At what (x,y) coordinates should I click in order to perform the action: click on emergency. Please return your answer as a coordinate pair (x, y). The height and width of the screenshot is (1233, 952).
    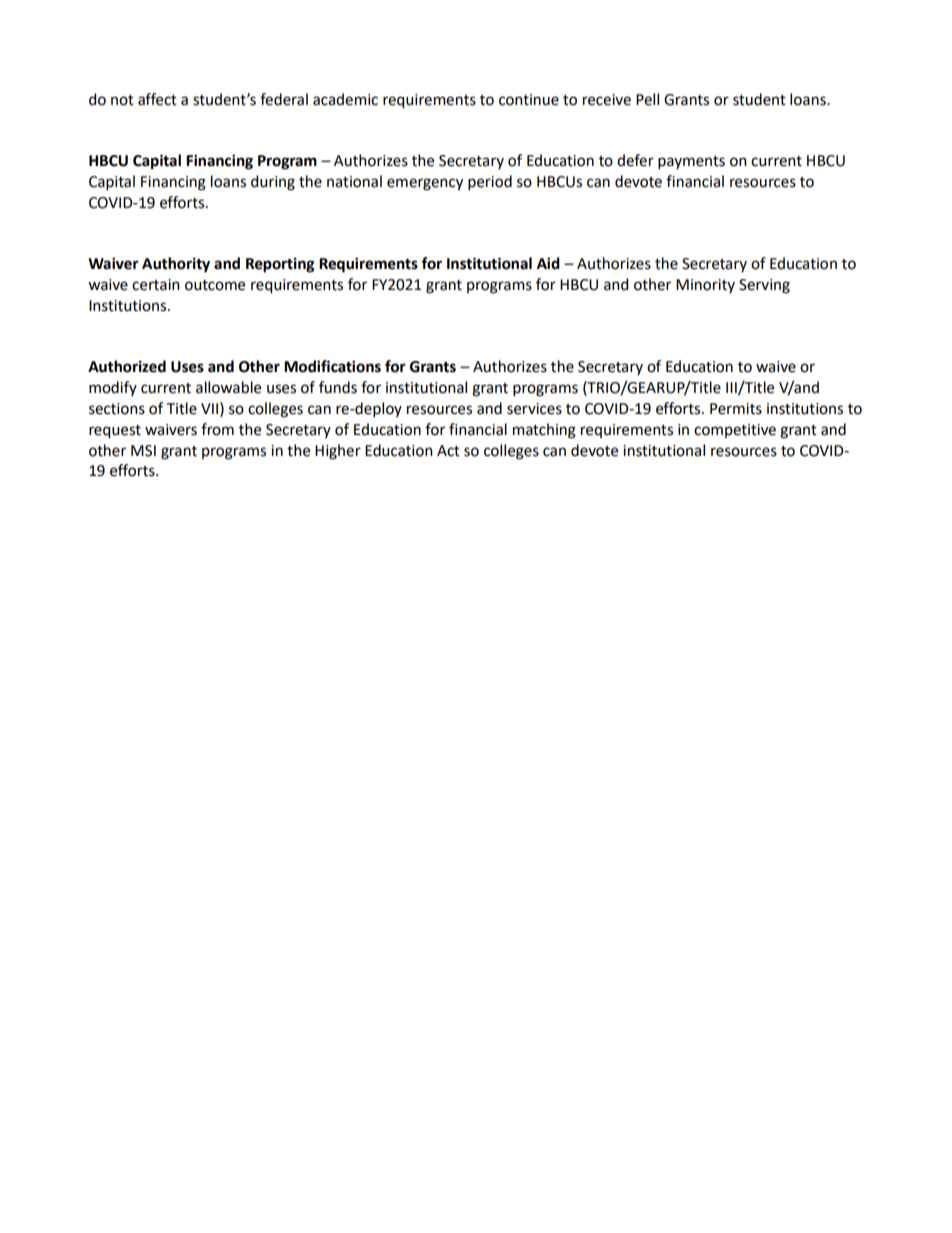
    Looking at the image, I should click on (425, 184).
